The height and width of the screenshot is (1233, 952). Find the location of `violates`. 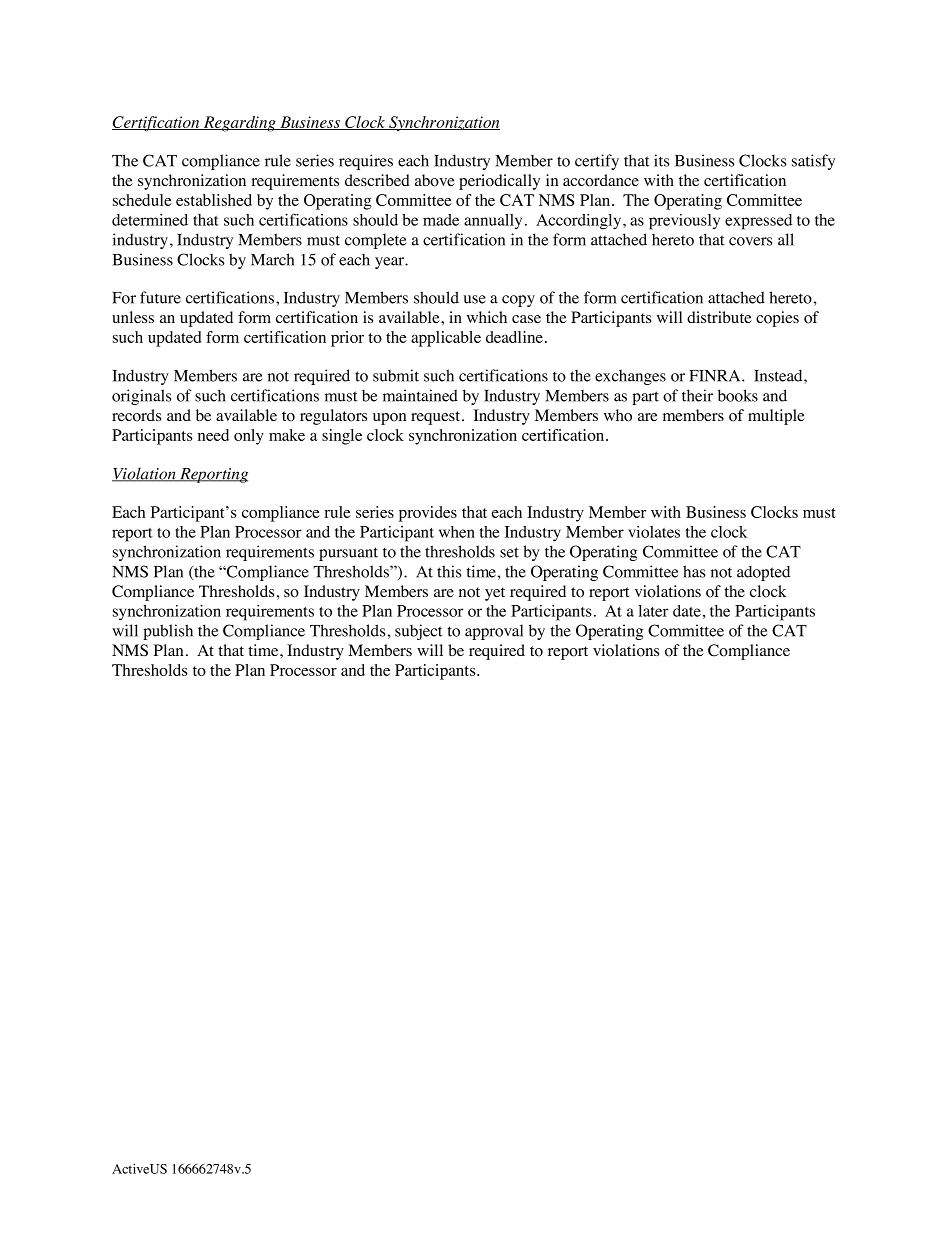

violates is located at coordinates (654, 532).
